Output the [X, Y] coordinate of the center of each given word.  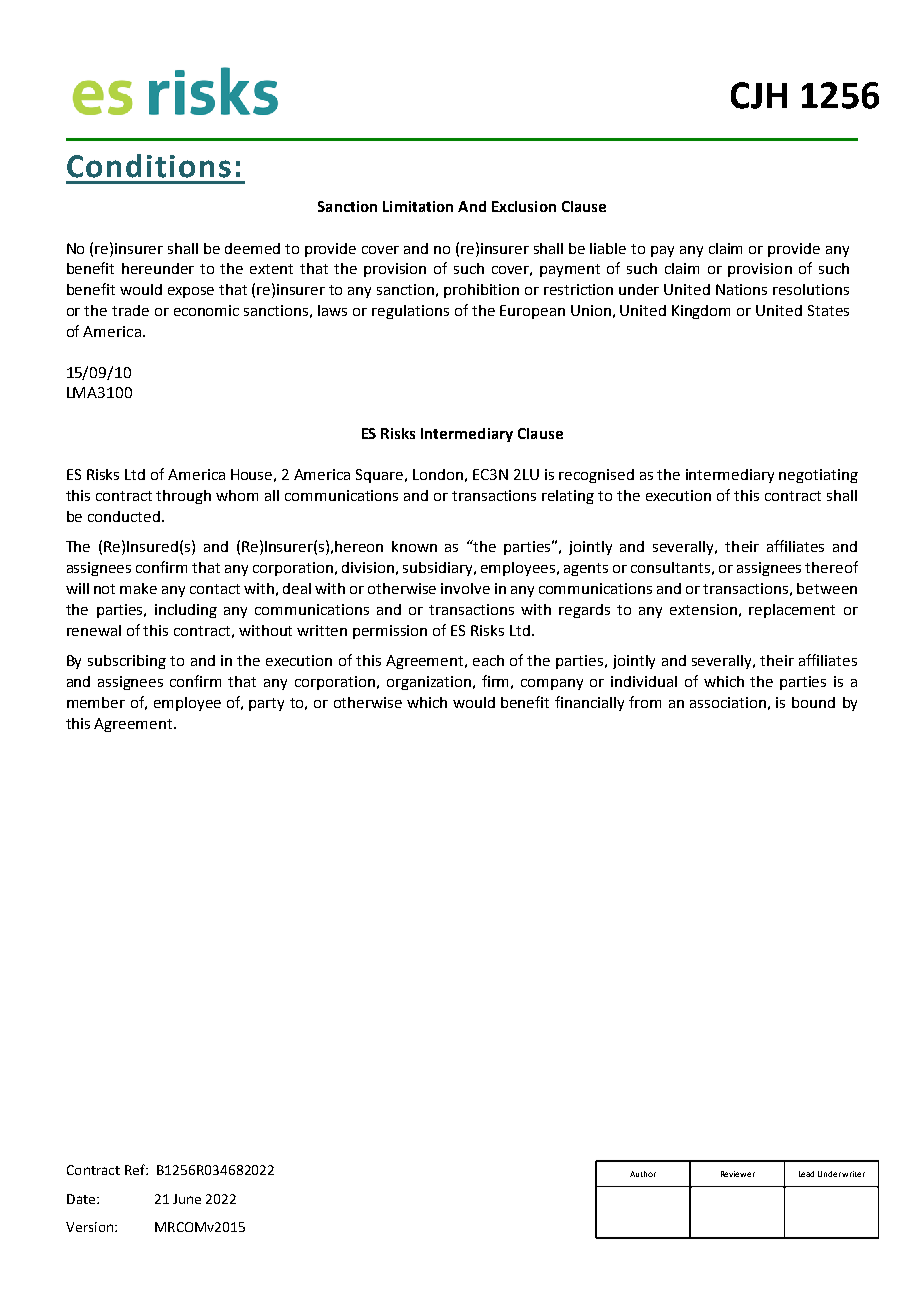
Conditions [149, 166]
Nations [741, 289]
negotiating [818, 476]
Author [643, 1174]
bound [813, 702]
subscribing [127, 662]
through [183, 497]
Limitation [418, 206]
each [488, 660]
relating [568, 497]
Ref [136, 1169]
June [187, 1199]
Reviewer [738, 1174]
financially [589, 703]
